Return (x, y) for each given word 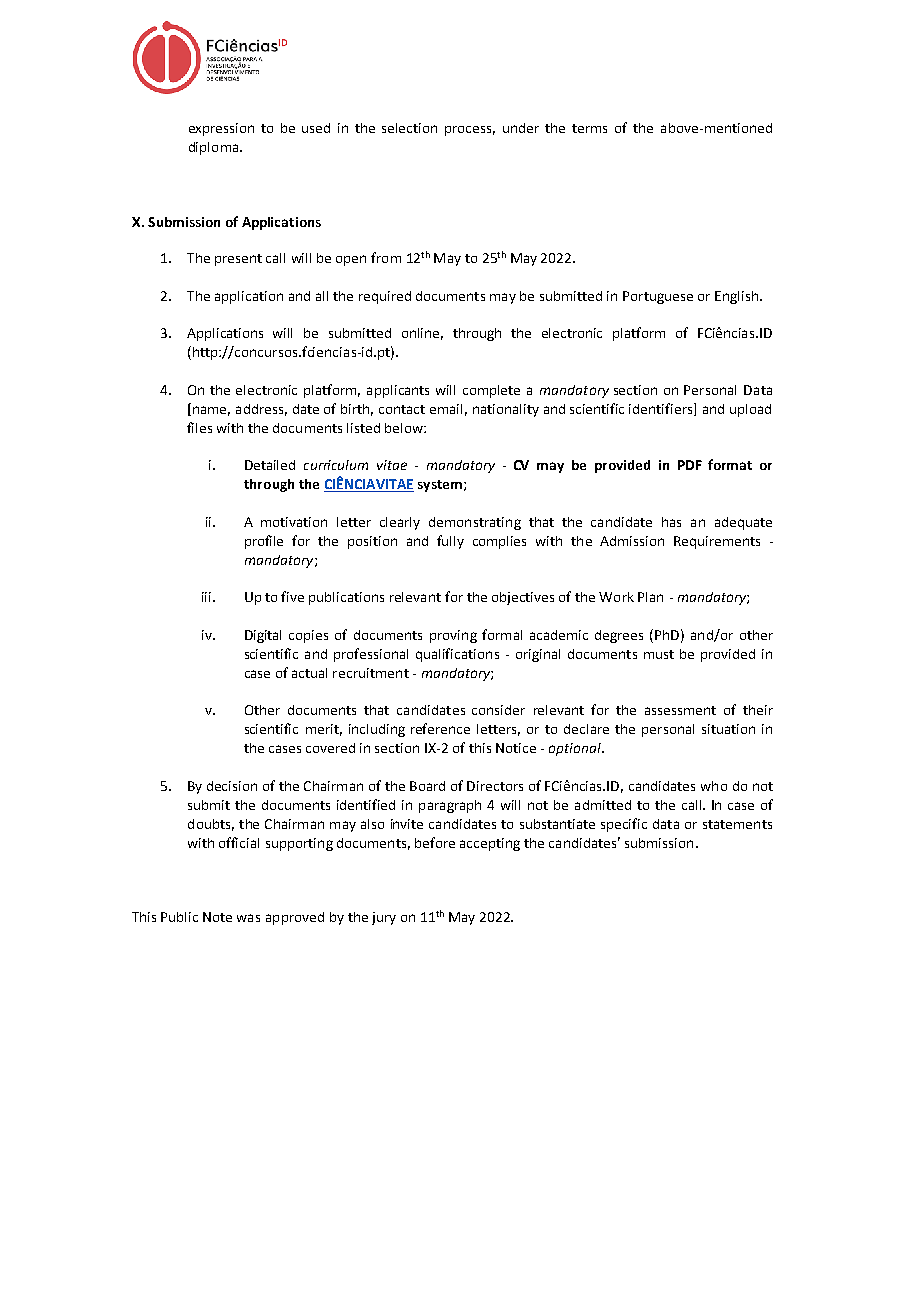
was (248, 918)
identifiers (662, 409)
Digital (263, 636)
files (199, 427)
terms (589, 128)
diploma (215, 148)
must (659, 654)
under (521, 128)
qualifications (457, 655)
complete (491, 391)
